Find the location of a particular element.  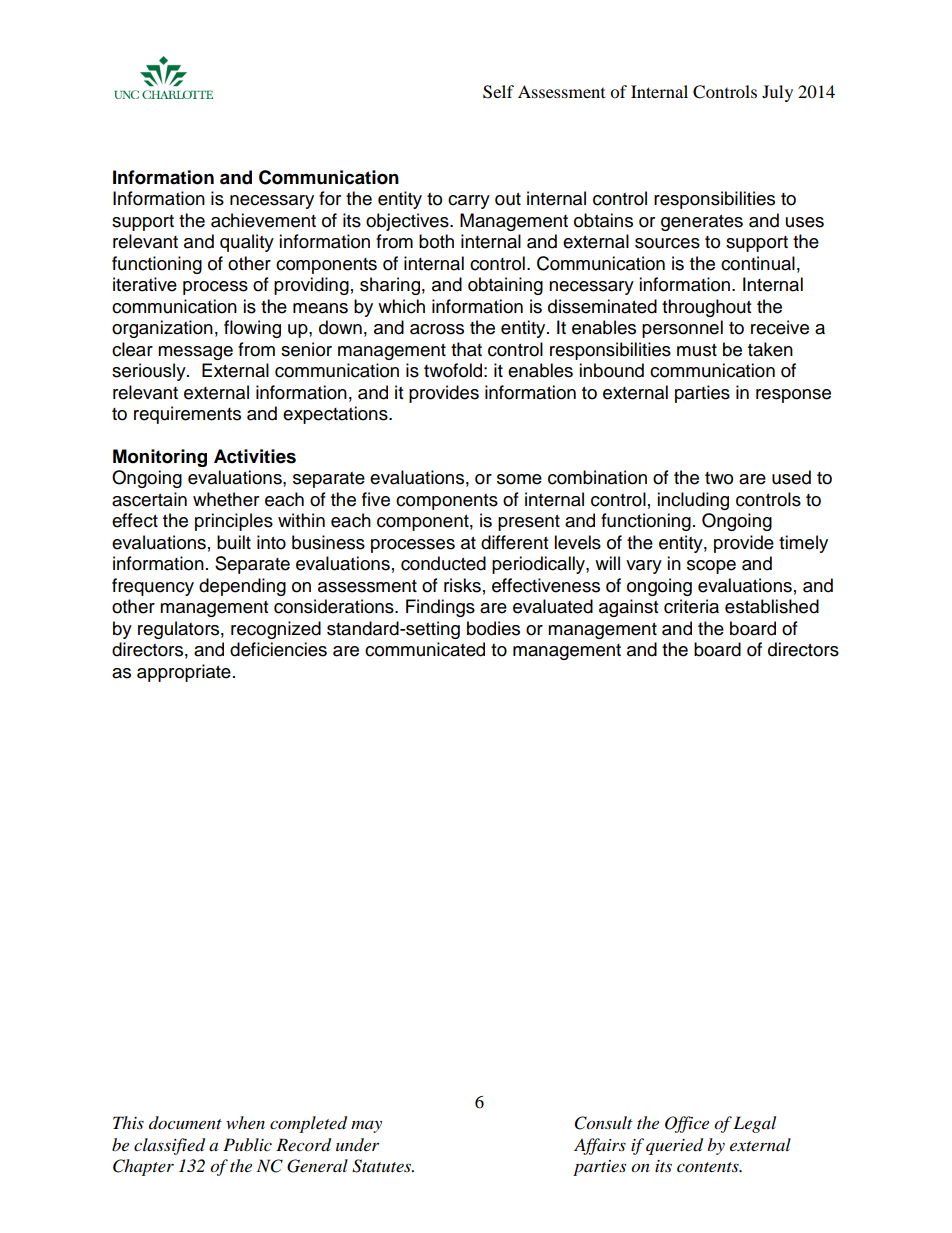

deficiencies is located at coordinates (278, 649).
